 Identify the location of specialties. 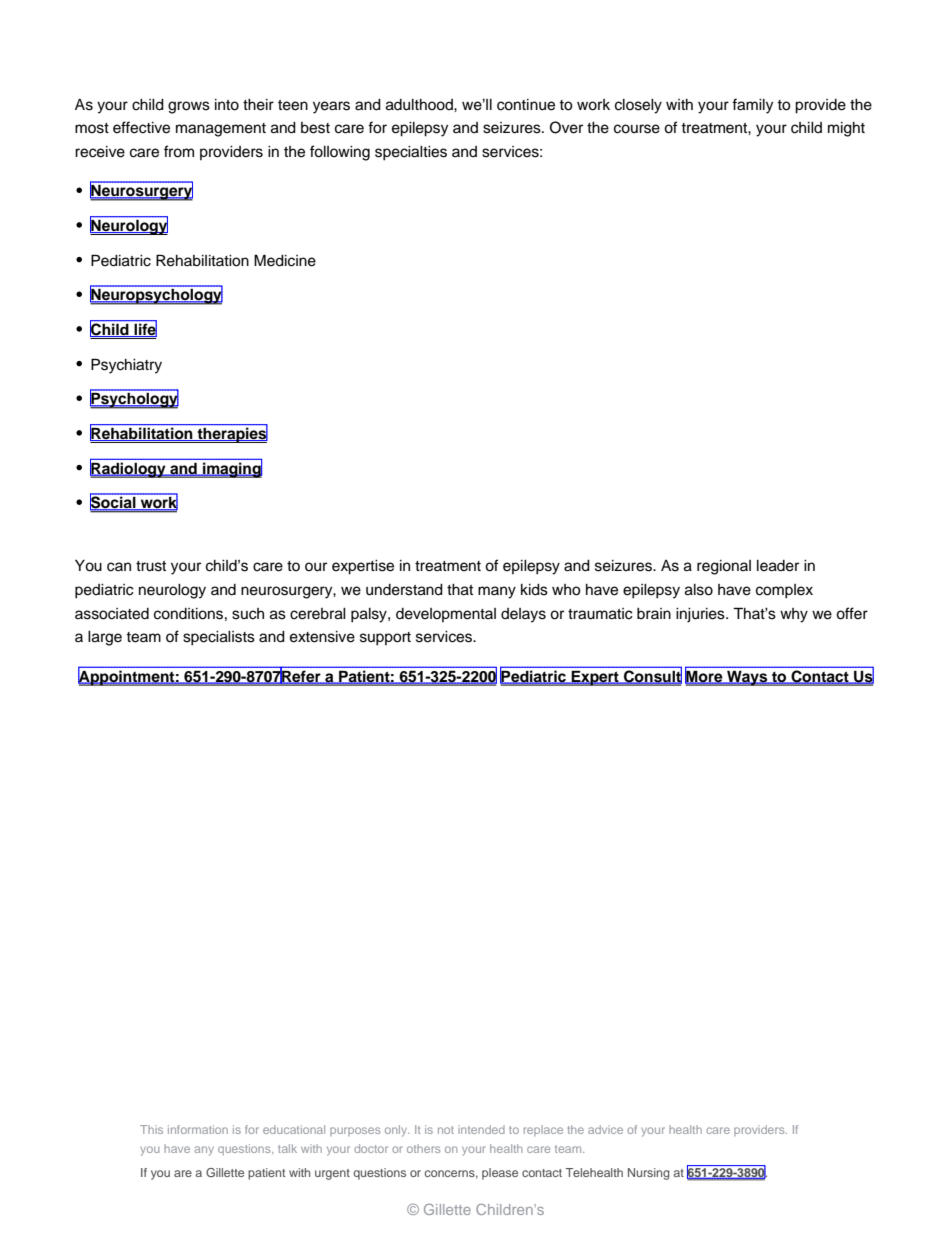
(411, 153).
